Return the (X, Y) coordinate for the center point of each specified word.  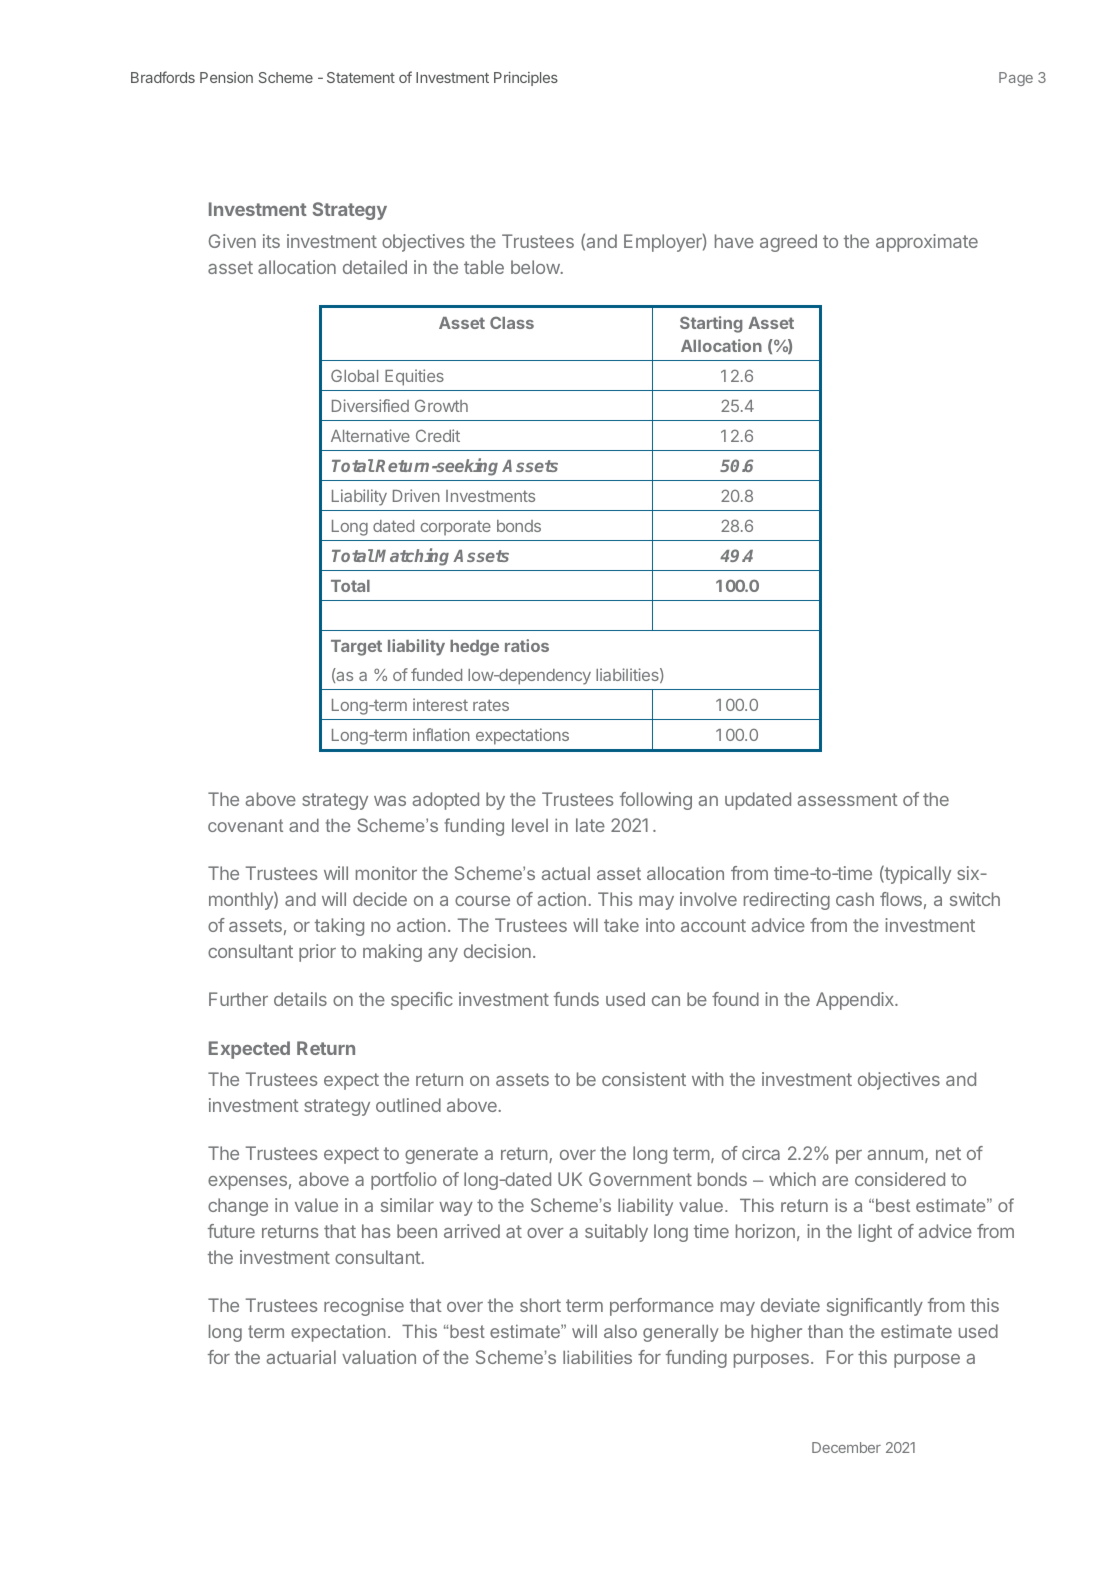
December (846, 1447)
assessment (847, 799)
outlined (408, 1105)
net (948, 1153)
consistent (644, 1079)
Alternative (370, 435)
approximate (927, 243)
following (656, 801)
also (620, 1331)
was (390, 801)
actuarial (301, 1357)
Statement (361, 77)
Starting (711, 324)
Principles (526, 79)
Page (1016, 79)
